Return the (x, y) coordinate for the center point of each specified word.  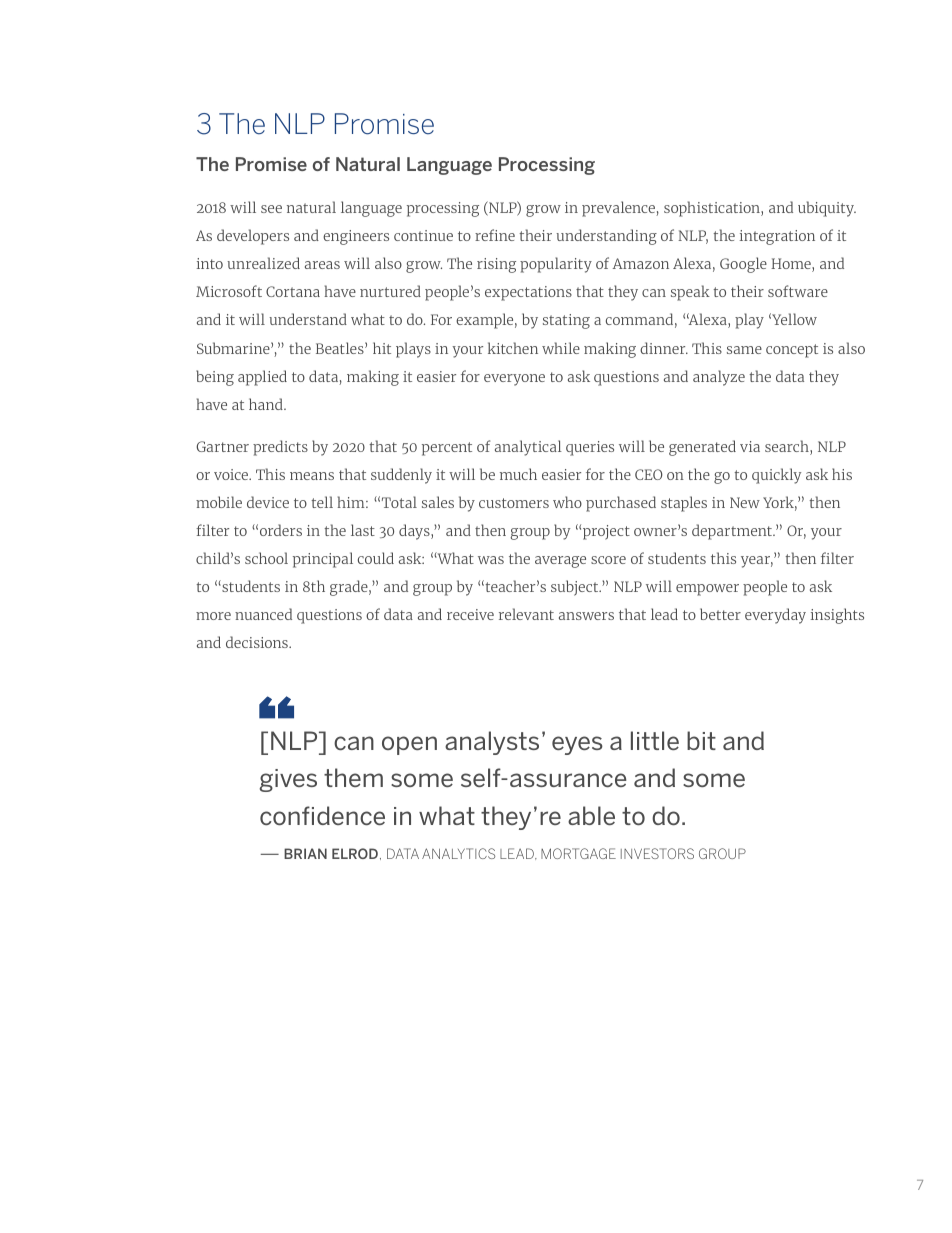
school (266, 558)
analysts (492, 743)
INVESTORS (657, 853)
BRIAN (305, 853)
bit (701, 740)
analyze (719, 378)
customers (514, 503)
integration (777, 237)
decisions (258, 642)
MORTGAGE (578, 853)
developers (253, 237)
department (733, 532)
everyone (514, 380)
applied (262, 378)
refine (495, 235)
